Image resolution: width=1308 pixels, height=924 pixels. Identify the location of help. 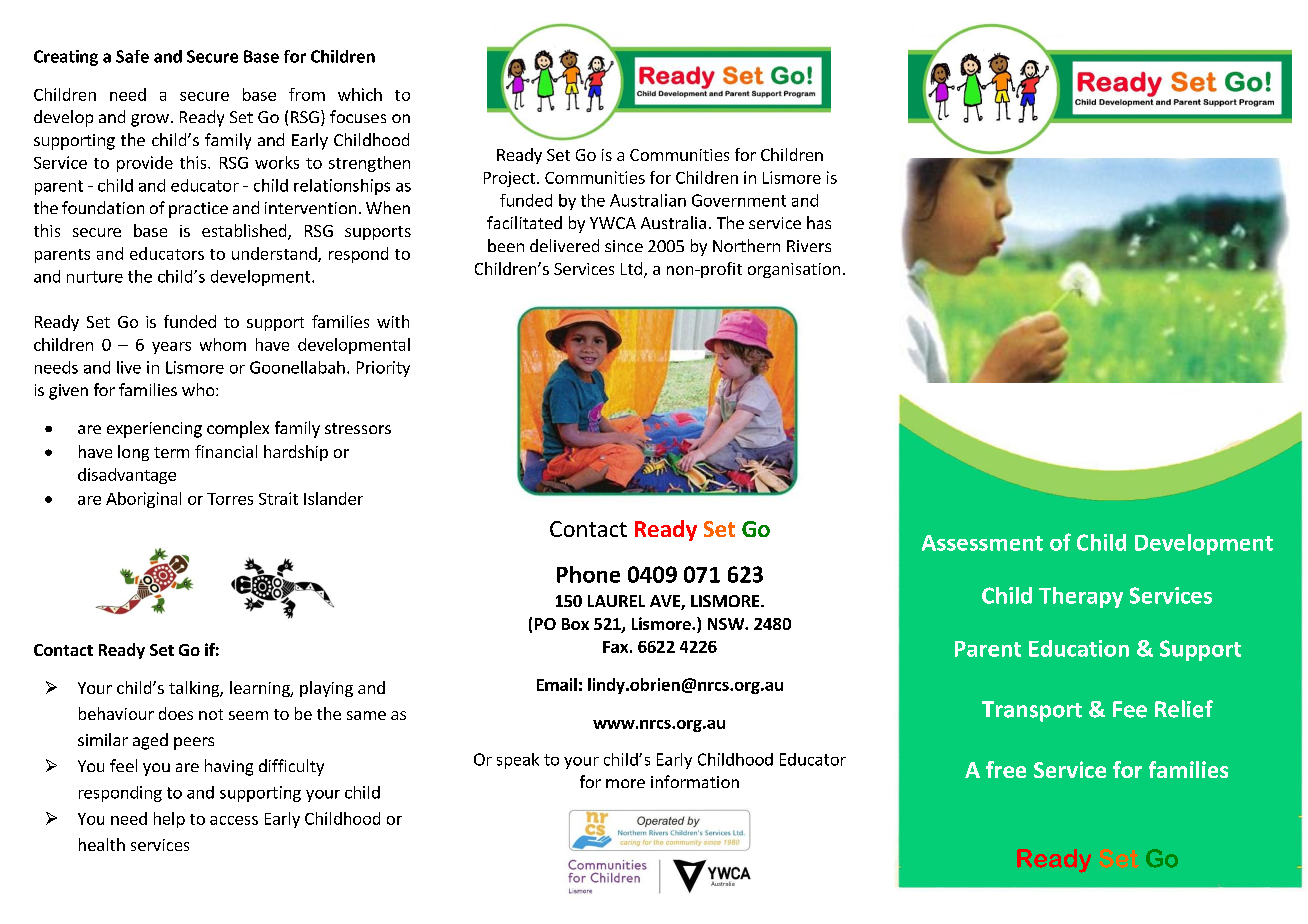
(169, 820).
